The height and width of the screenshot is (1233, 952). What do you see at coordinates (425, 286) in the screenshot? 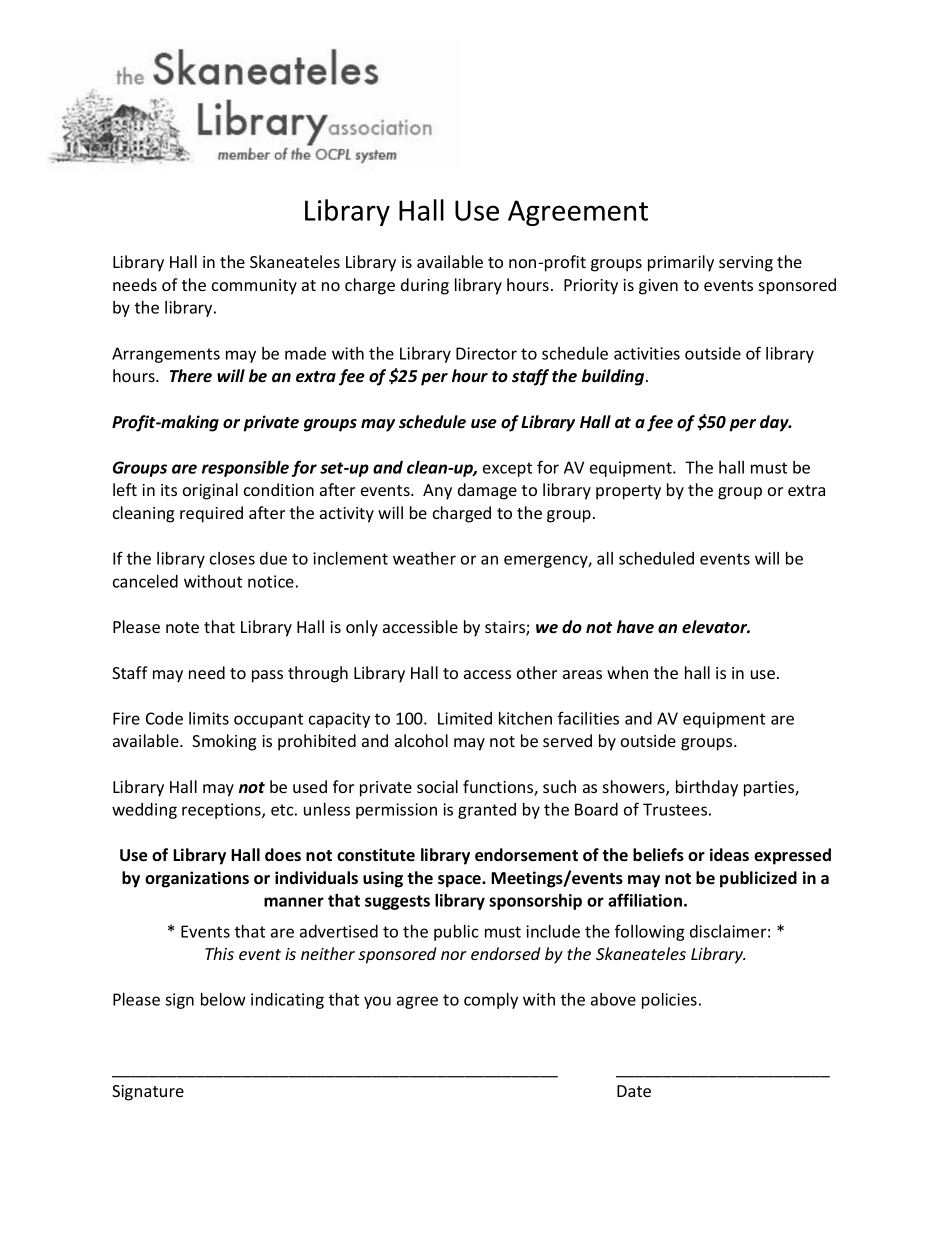
I see `during` at bounding box center [425, 286].
